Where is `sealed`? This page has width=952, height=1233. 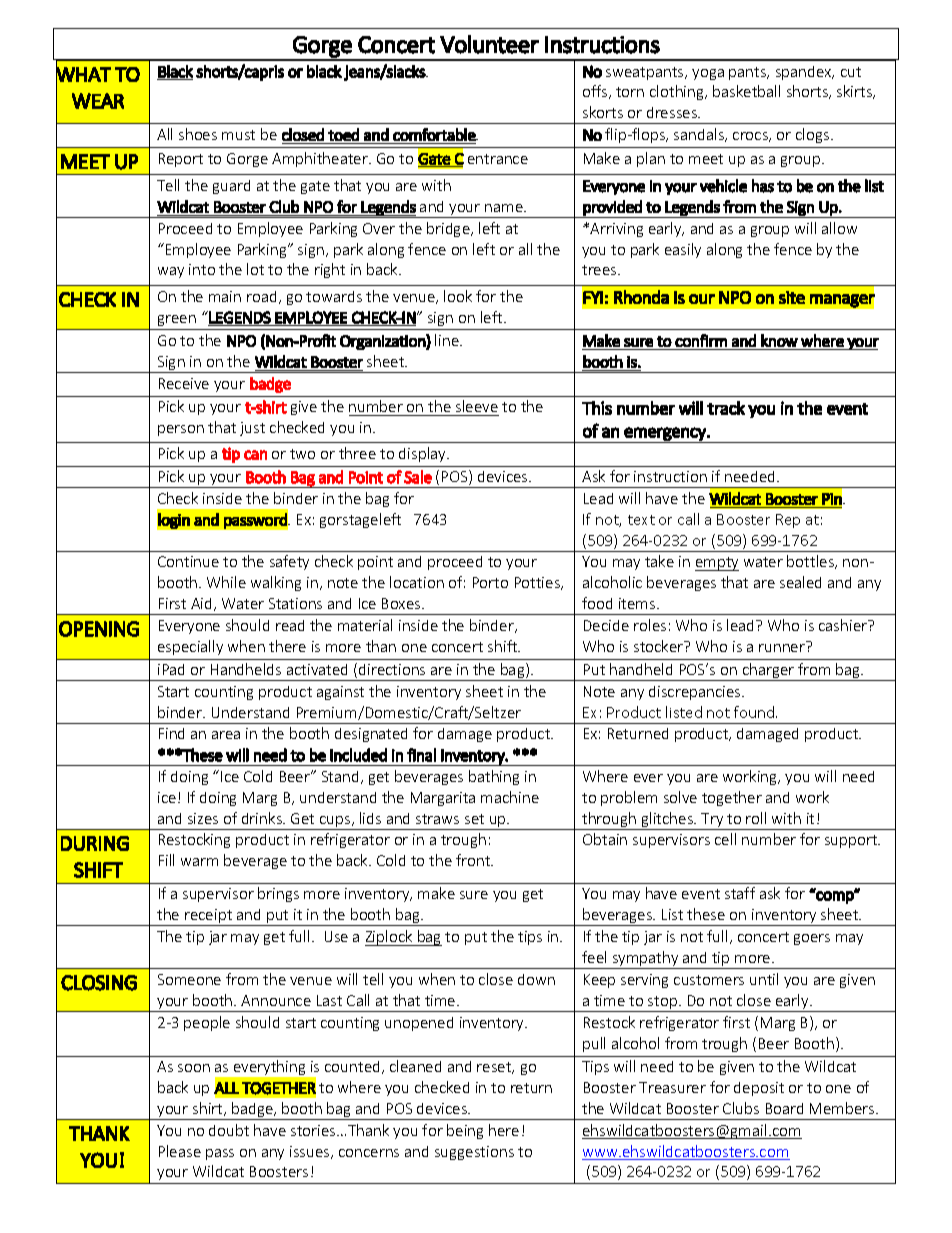
sealed is located at coordinates (800, 582).
